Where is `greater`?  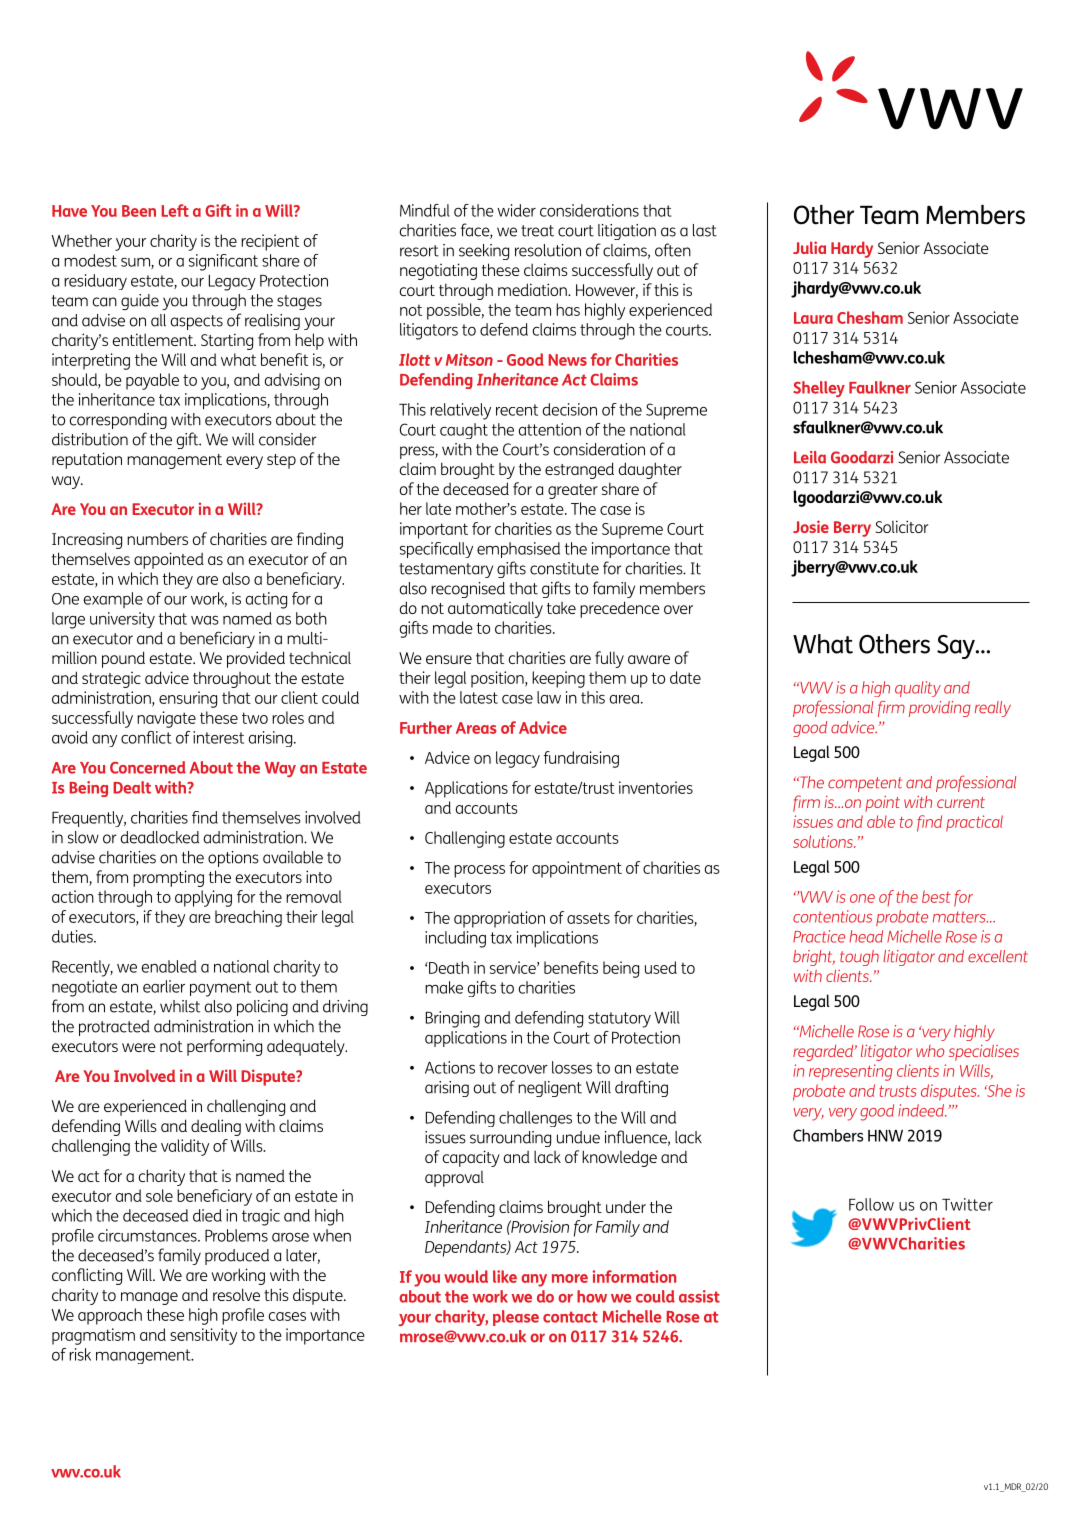 greater is located at coordinates (573, 491).
